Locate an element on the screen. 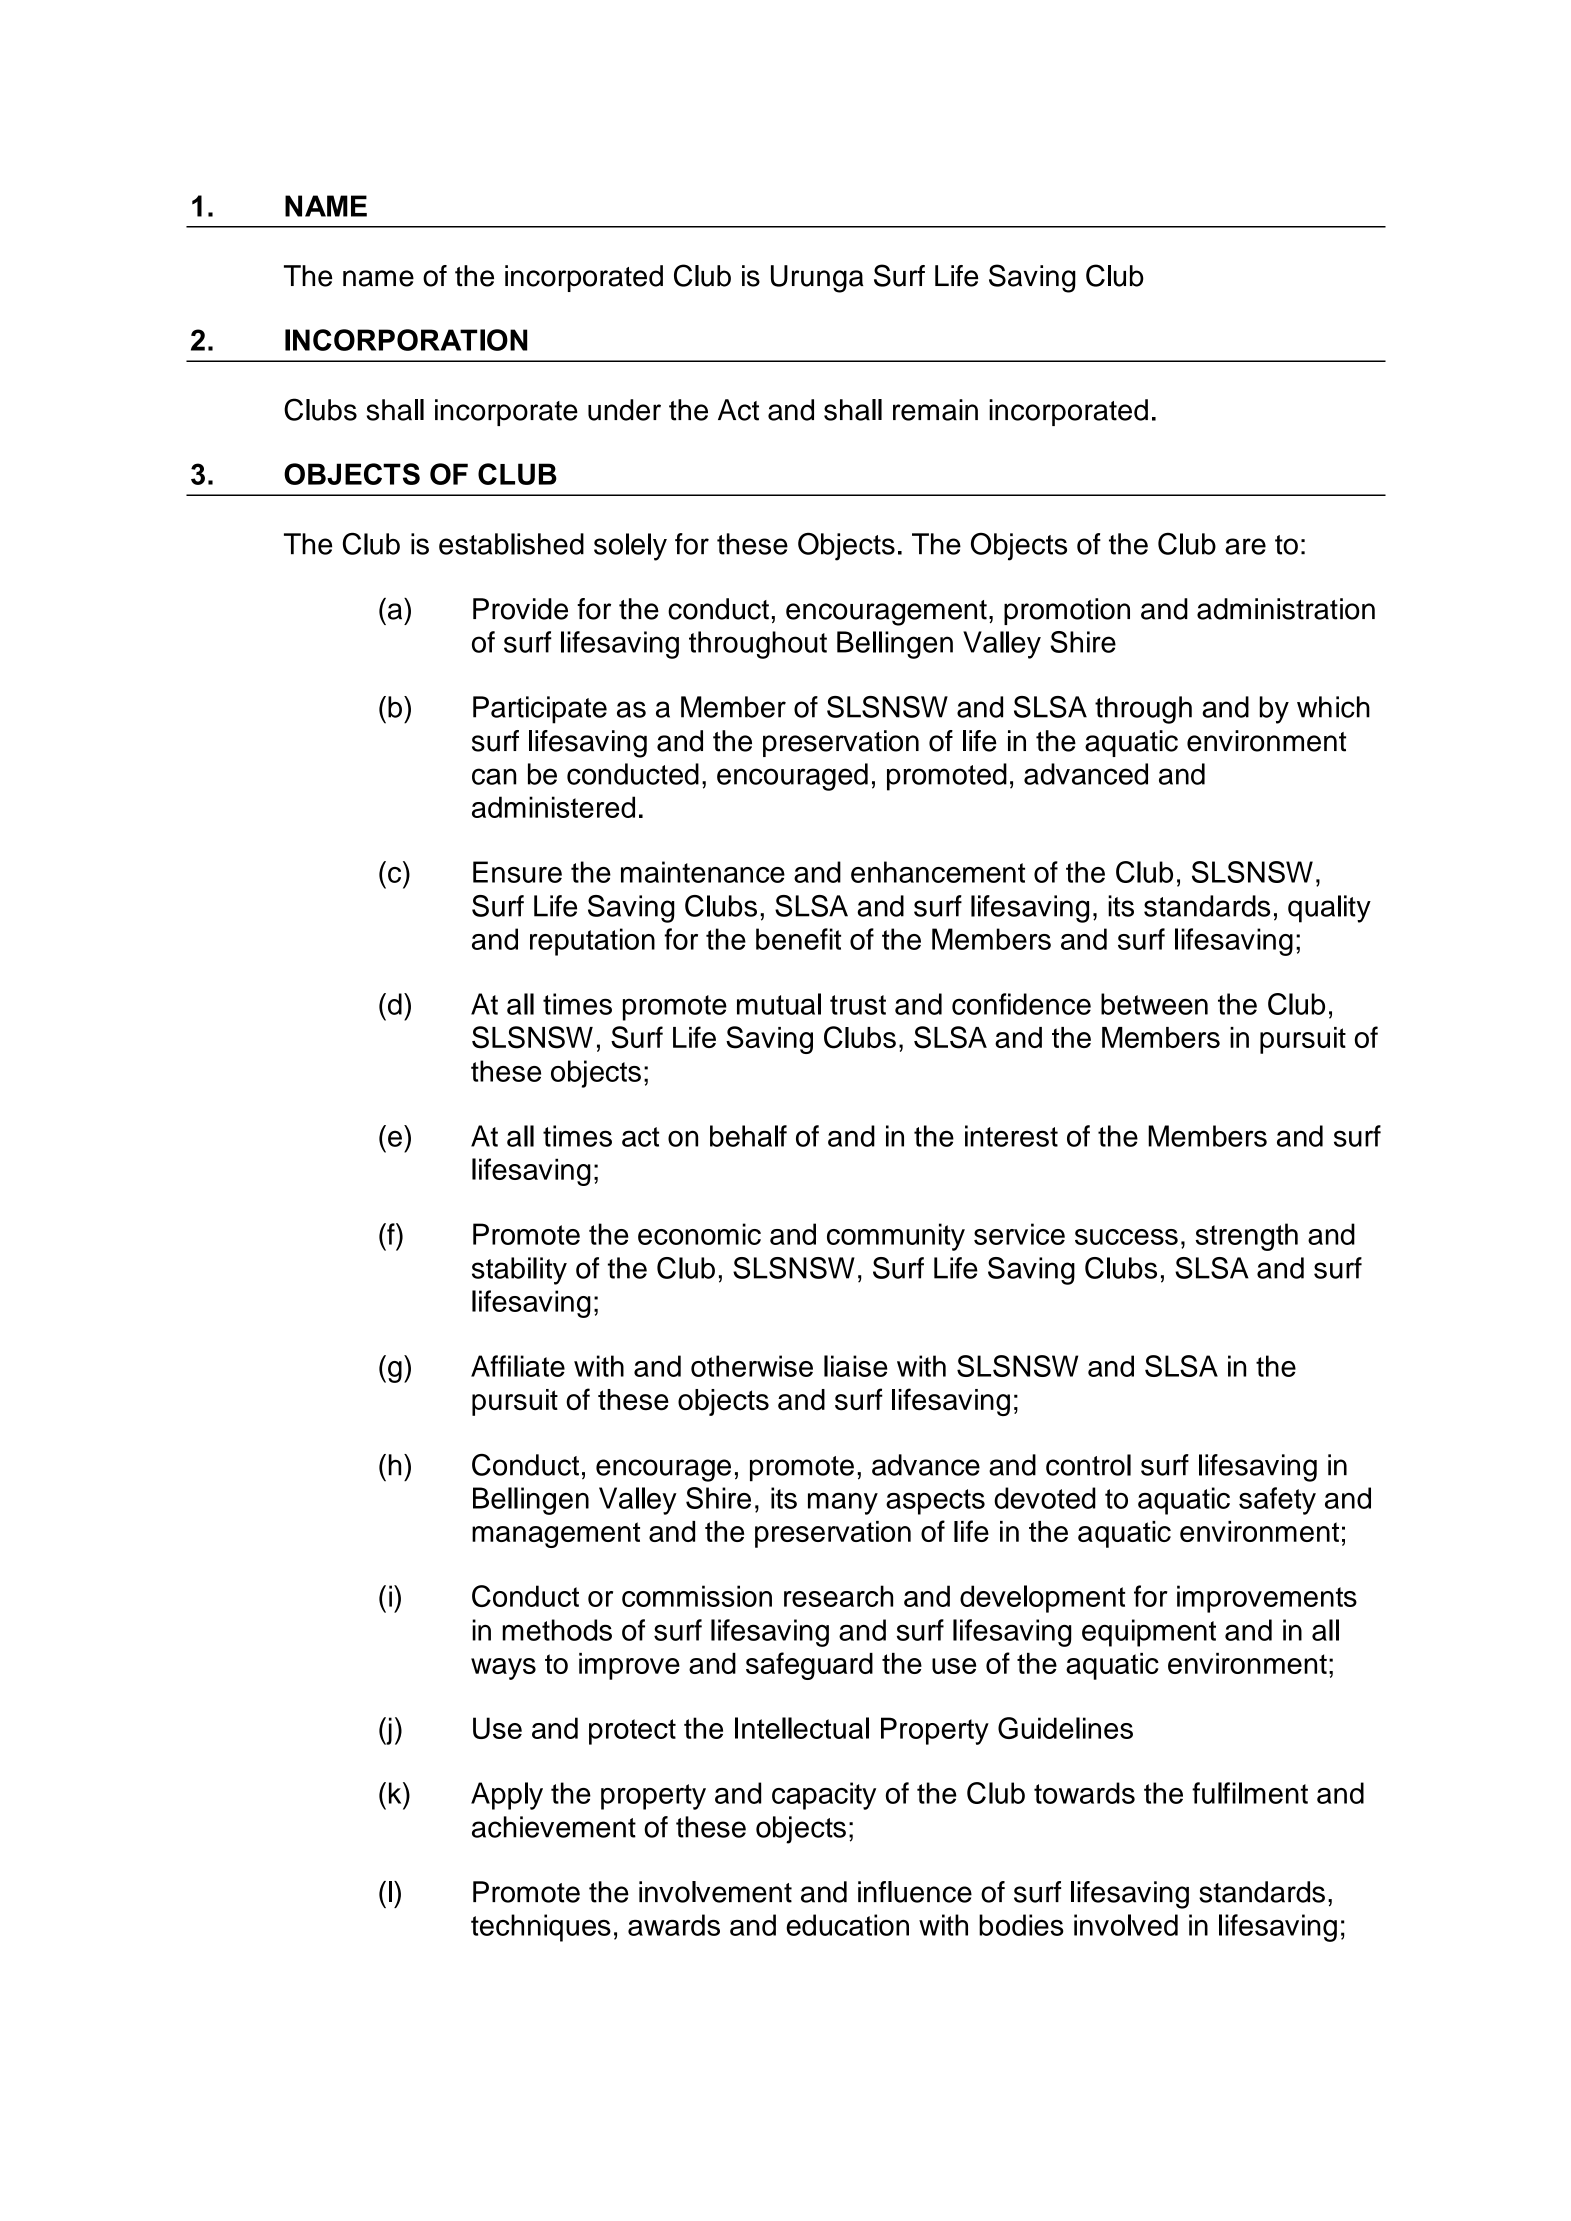  stability is located at coordinates (519, 1271).
